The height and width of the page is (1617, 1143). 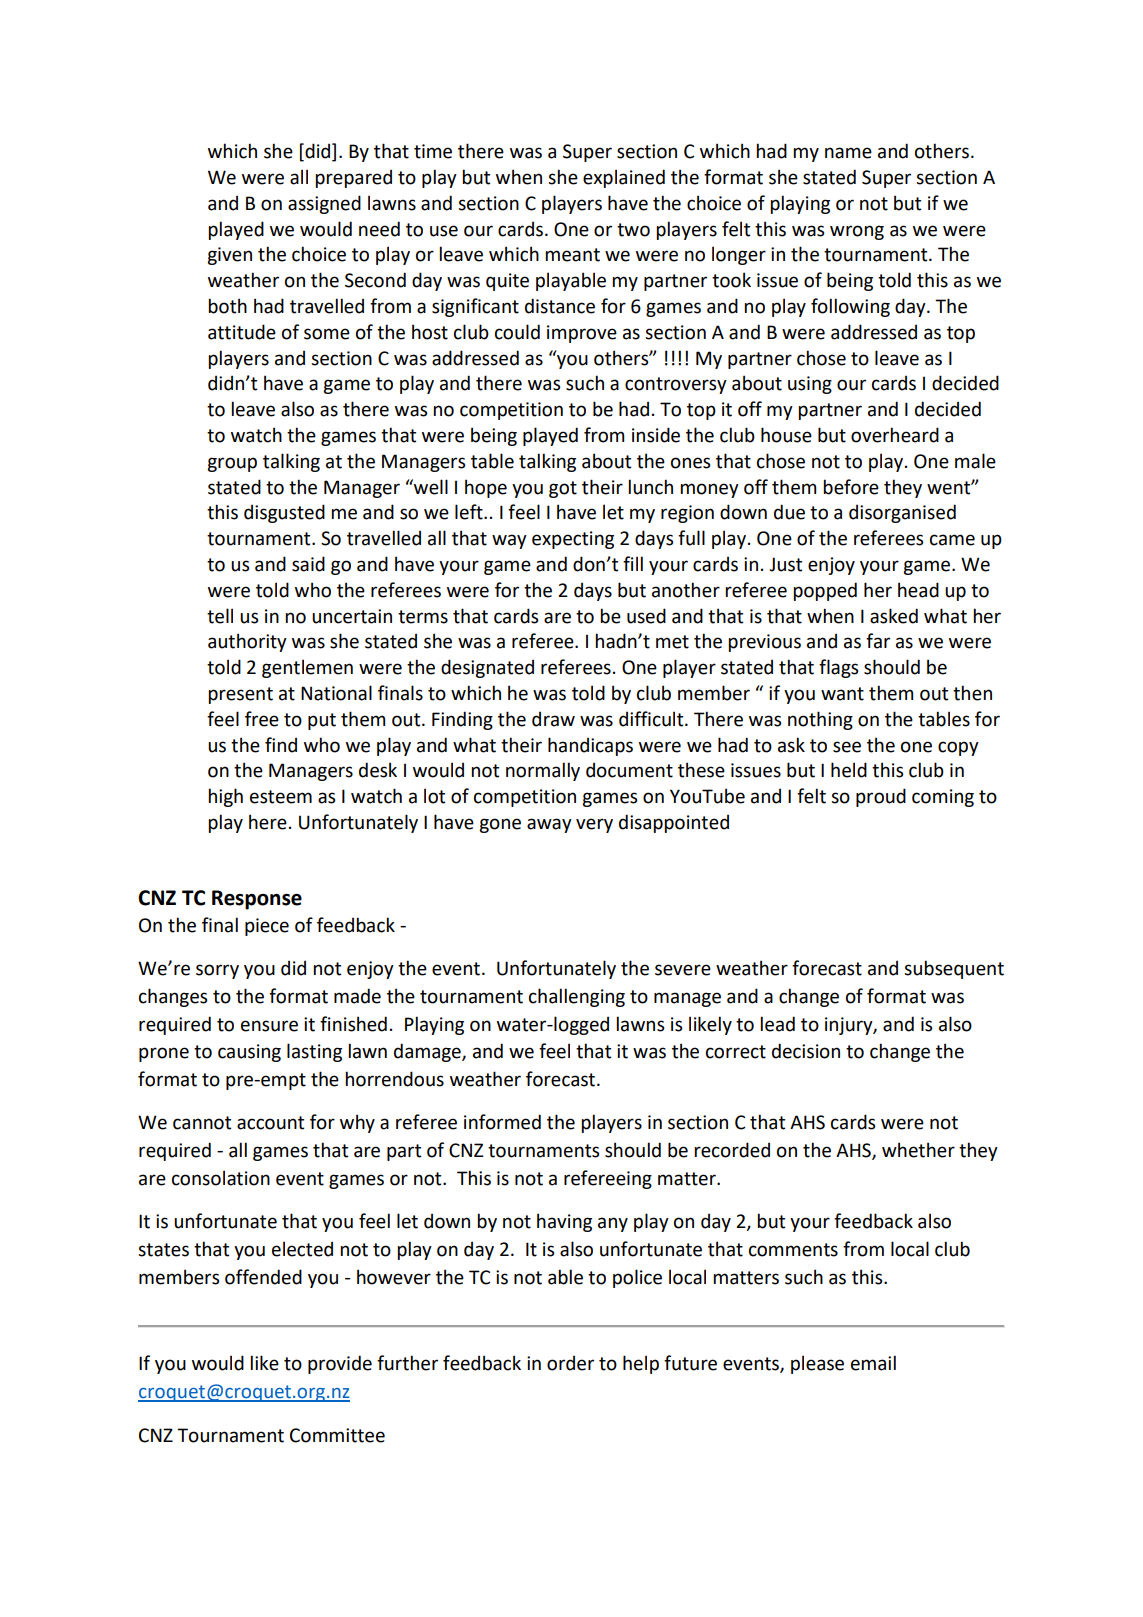 I want to click on explained, so click(x=624, y=178).
